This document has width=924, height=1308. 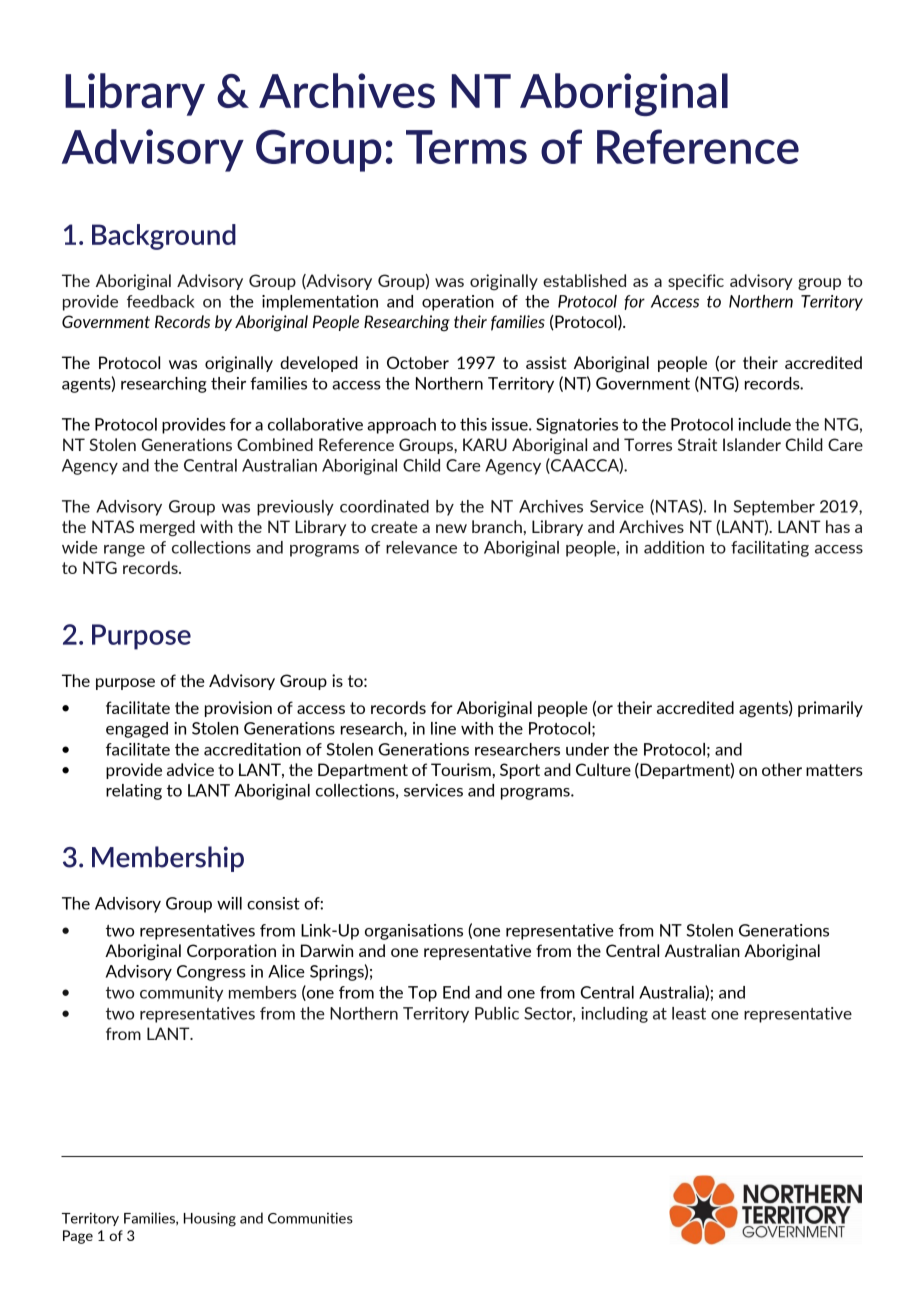 What do you see at coordinates (210, 1219) in the document?
I see `Housing` at bounding box center [210, 1219].
